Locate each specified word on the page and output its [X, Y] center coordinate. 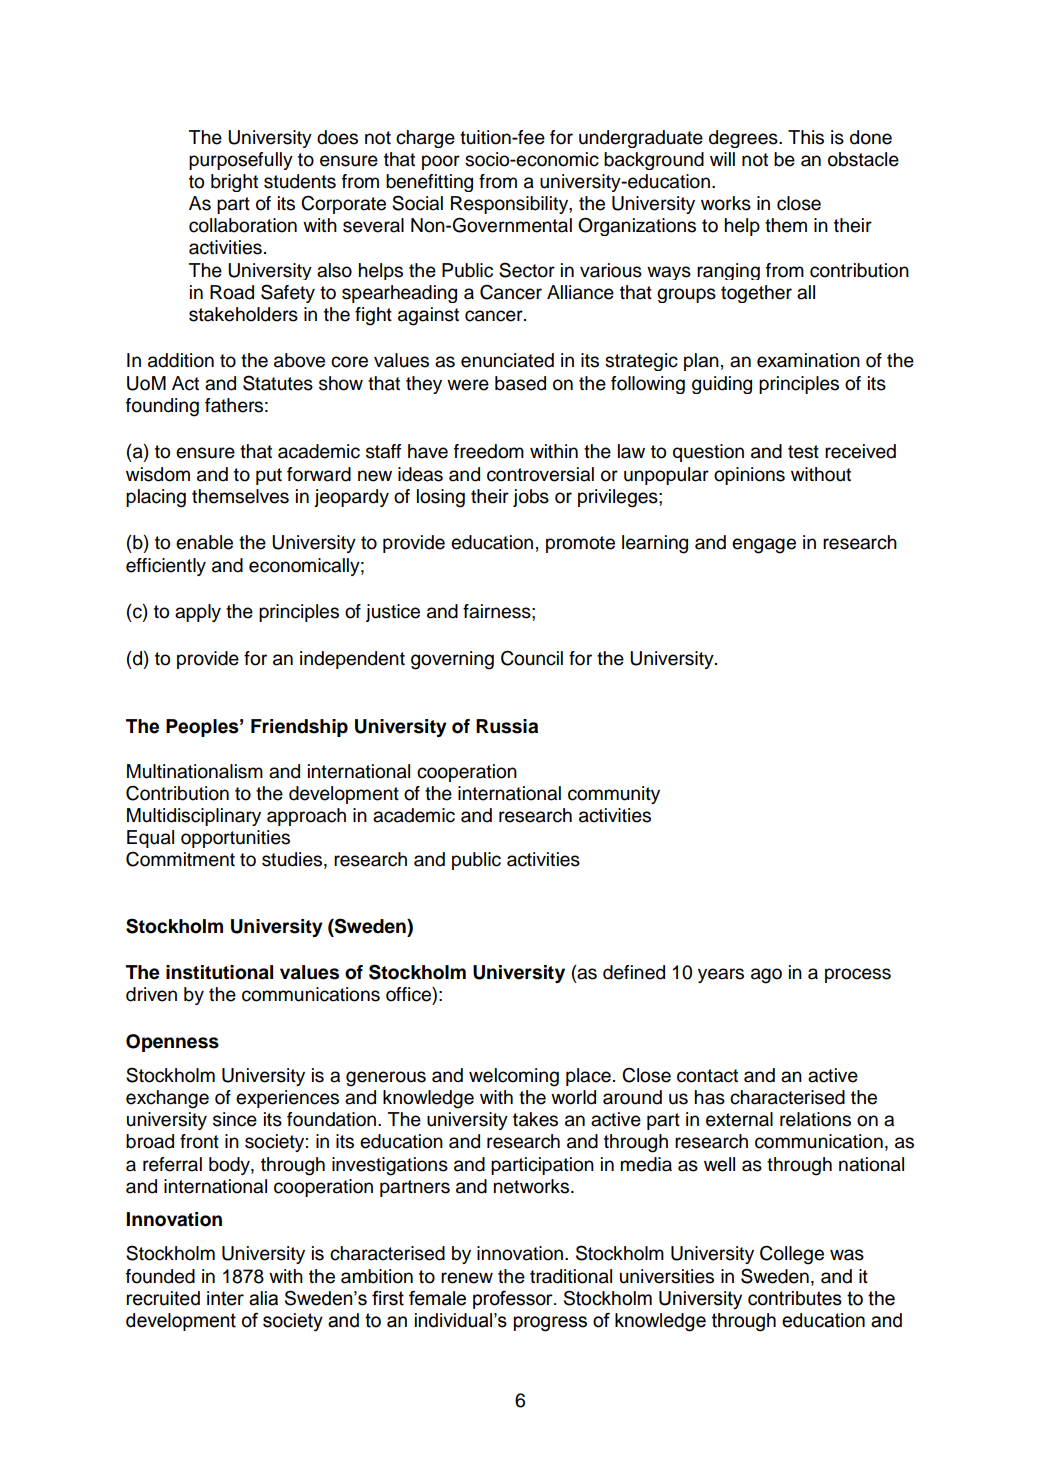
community [614, 795]
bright [234, 183]
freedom [489, 451]
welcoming [514, 1077]
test [803, 452]
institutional [219, 972]
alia [263, 1298]
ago [766, 976]
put [269, 476]
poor [441, 162]
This [806, 137]
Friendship [299, 728]
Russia [507, 726]
